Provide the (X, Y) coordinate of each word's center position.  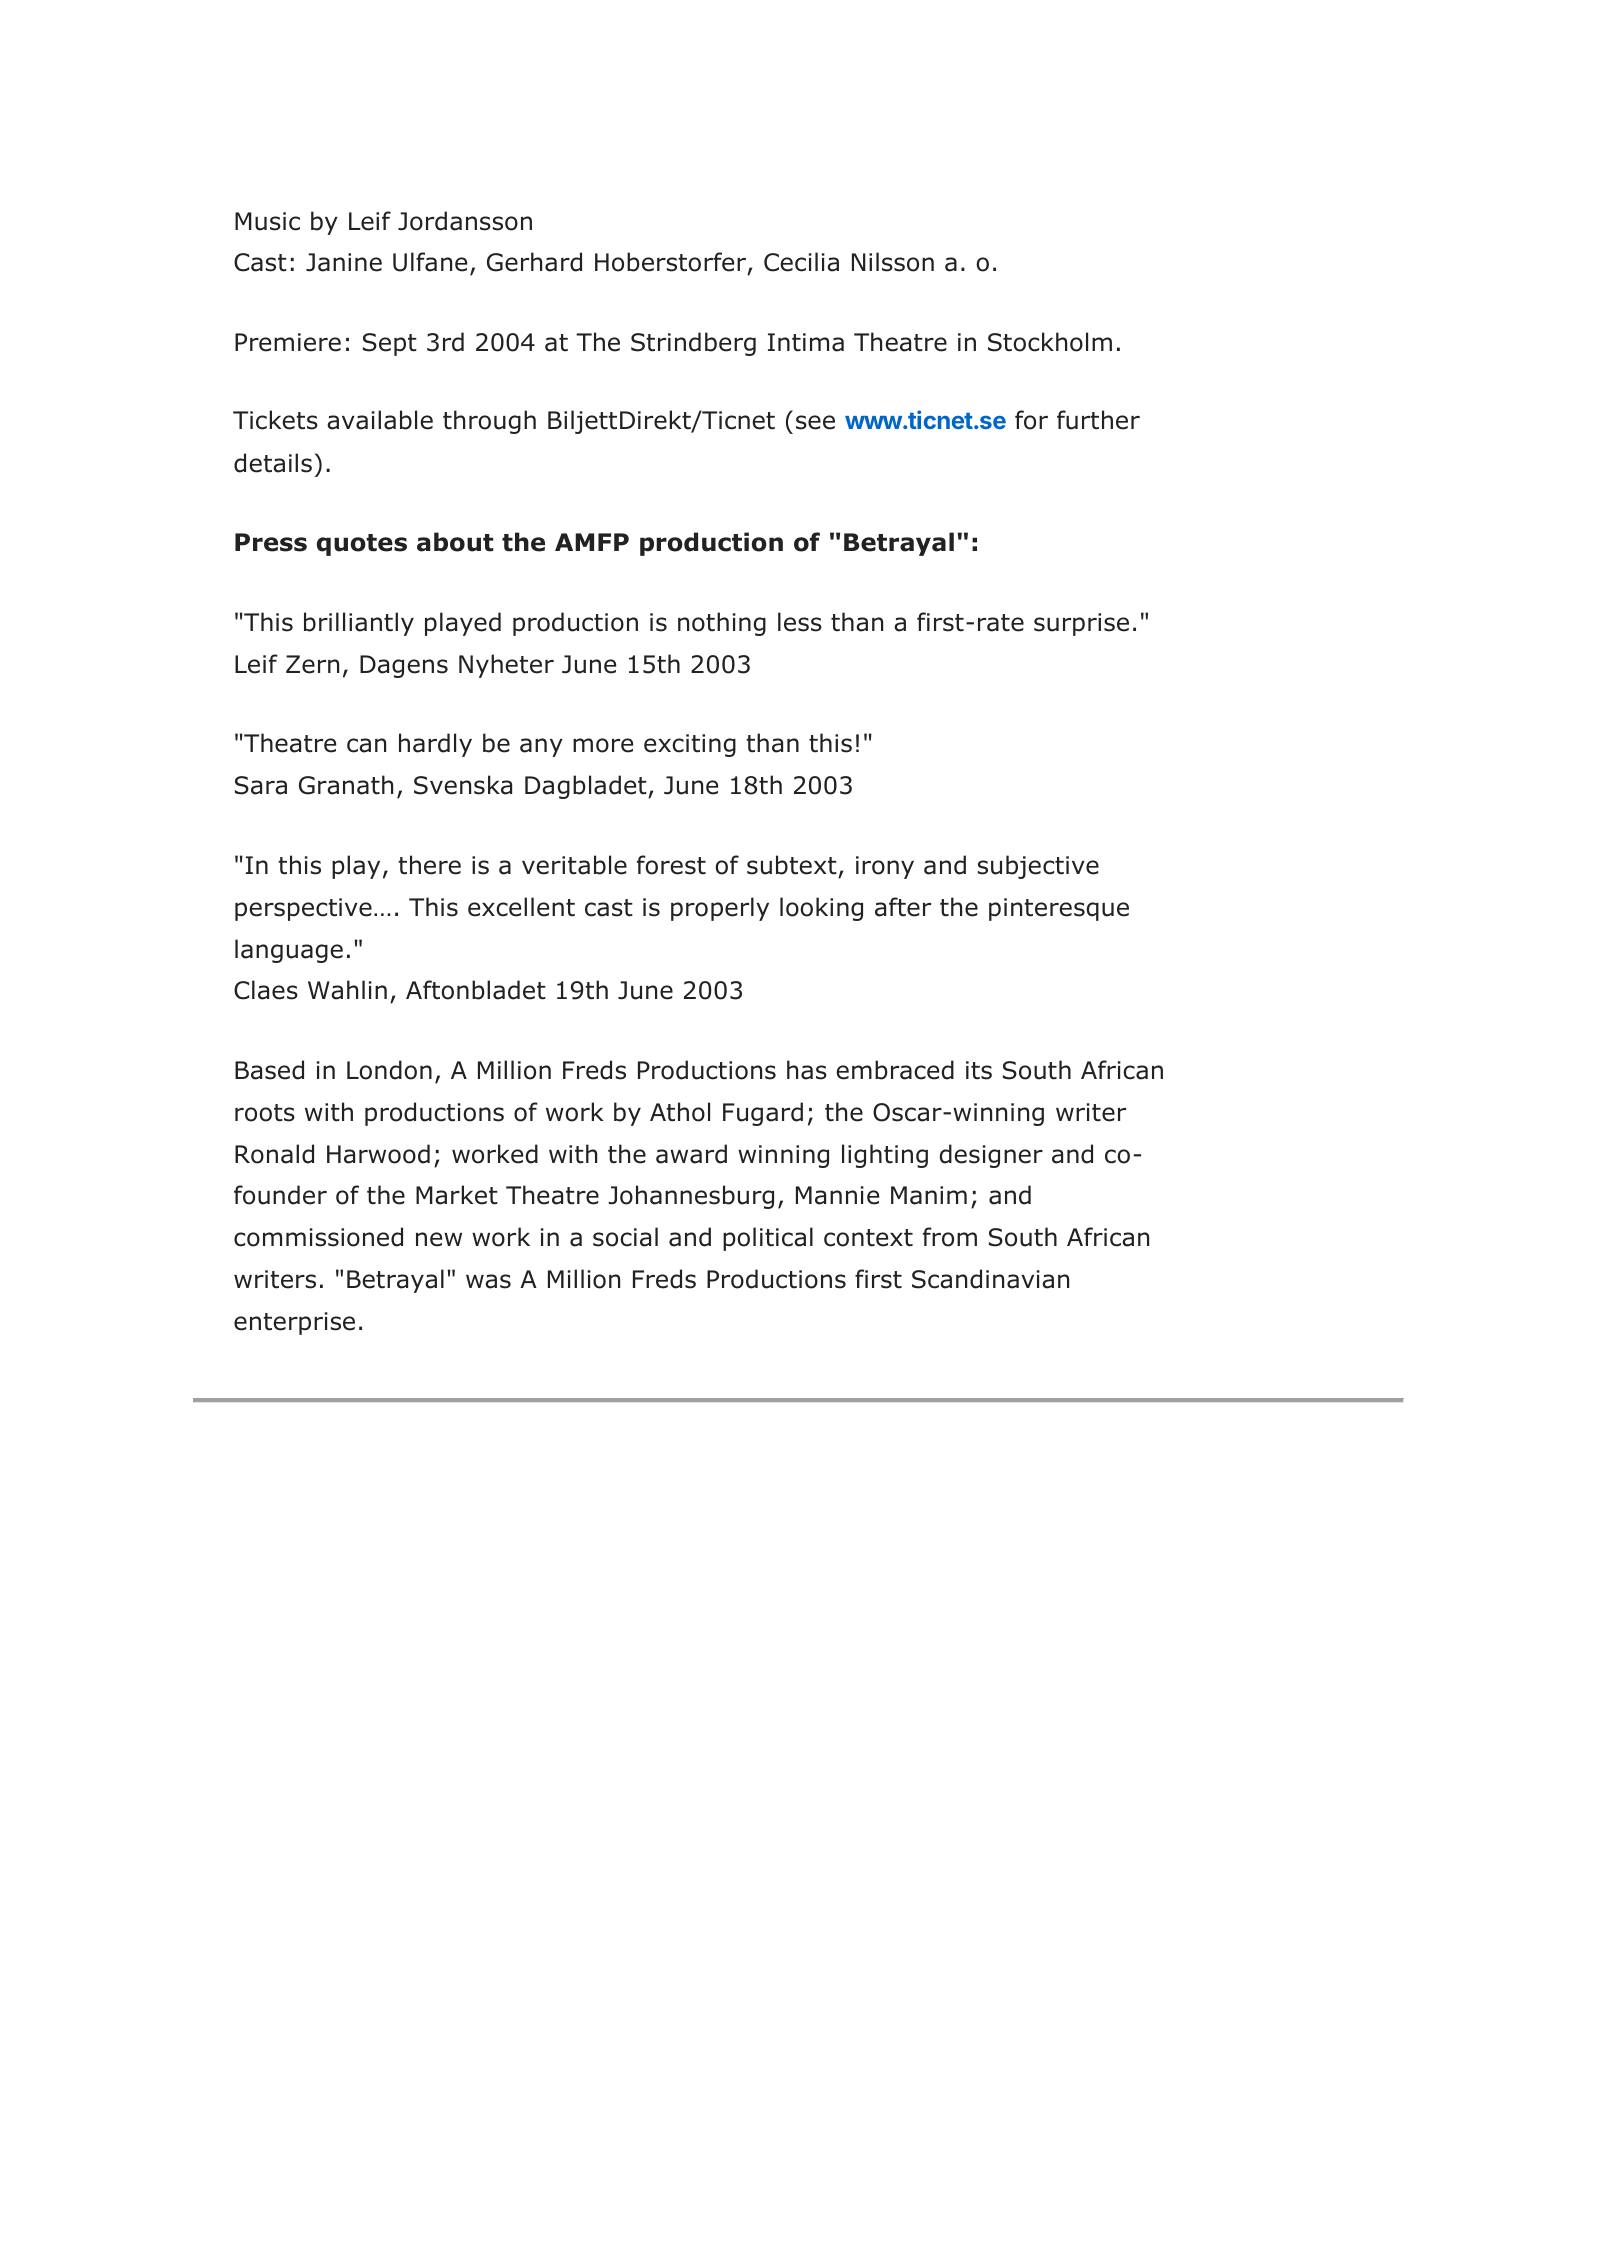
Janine (344, 262)
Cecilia (801, 262)
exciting (690, 745)
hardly (435, 745)
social (625, 1237)
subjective (1038, 867)
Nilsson (893, 262)
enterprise (294, 1323)
